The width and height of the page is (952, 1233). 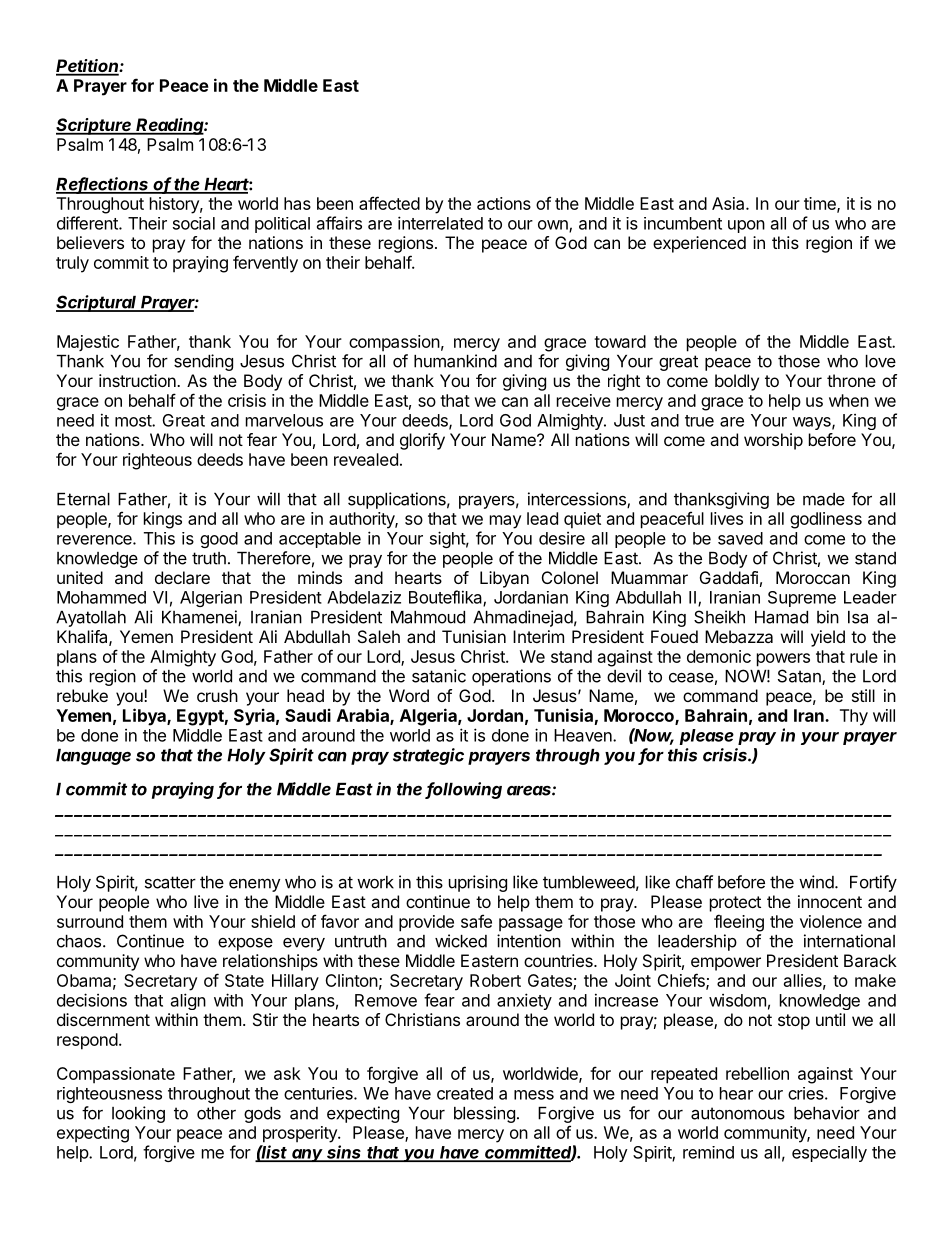 What do you see at coordinates (504, 203) in the page?
I see `actions` at bounding box center [504, 203].
